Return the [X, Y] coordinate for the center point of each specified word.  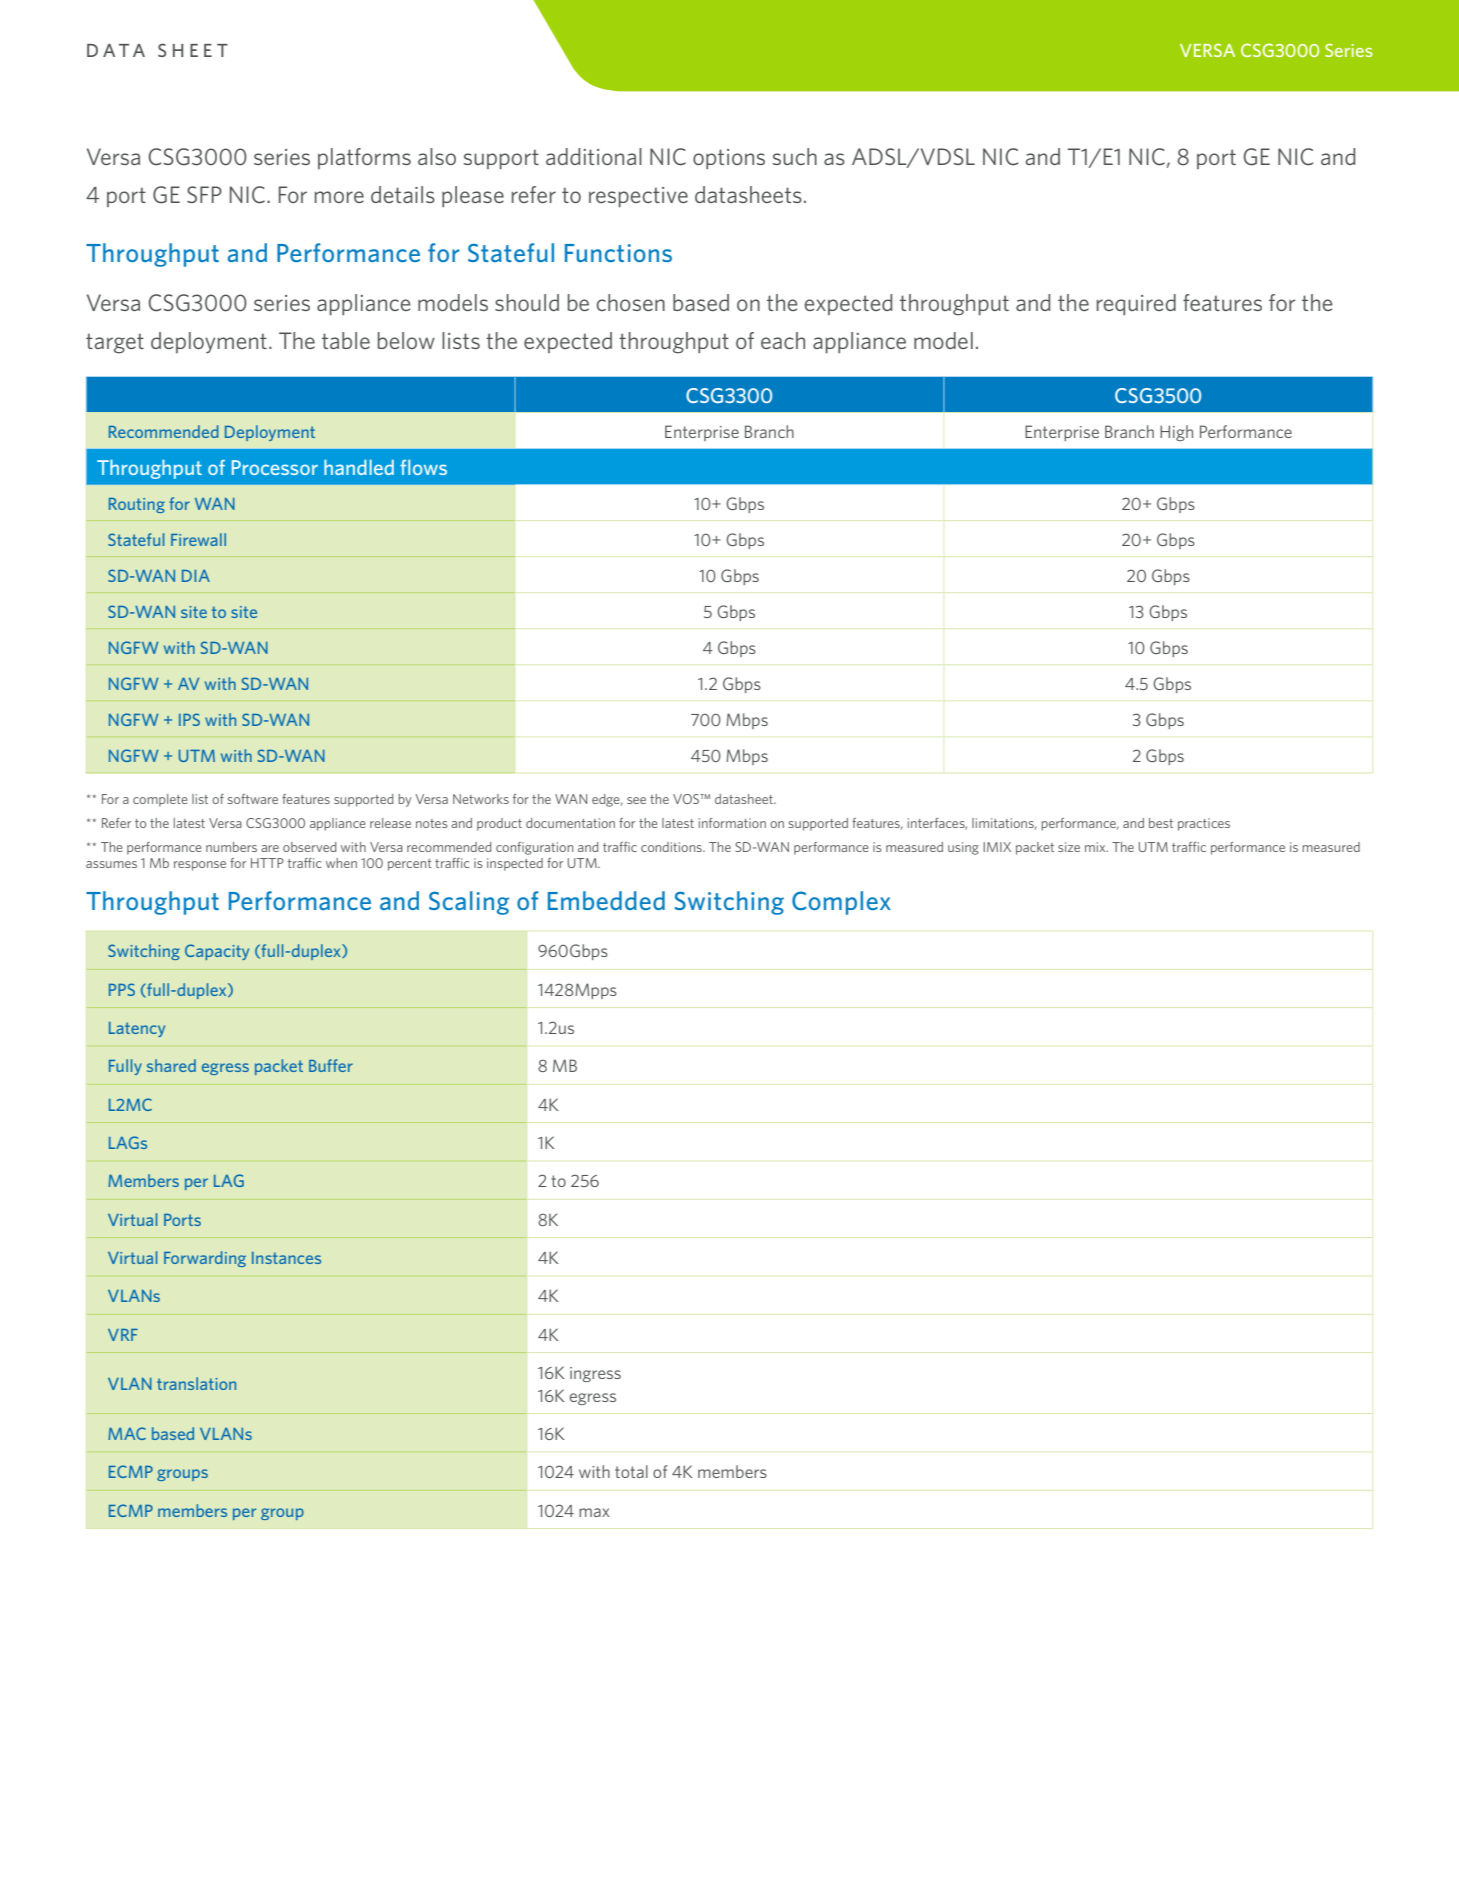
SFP [204, 194]
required [1136, 304]
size [1069, 847]
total [631, 1471]
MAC [127, 1433]
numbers [231, 847]
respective [638, 197]
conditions [672, 847]
